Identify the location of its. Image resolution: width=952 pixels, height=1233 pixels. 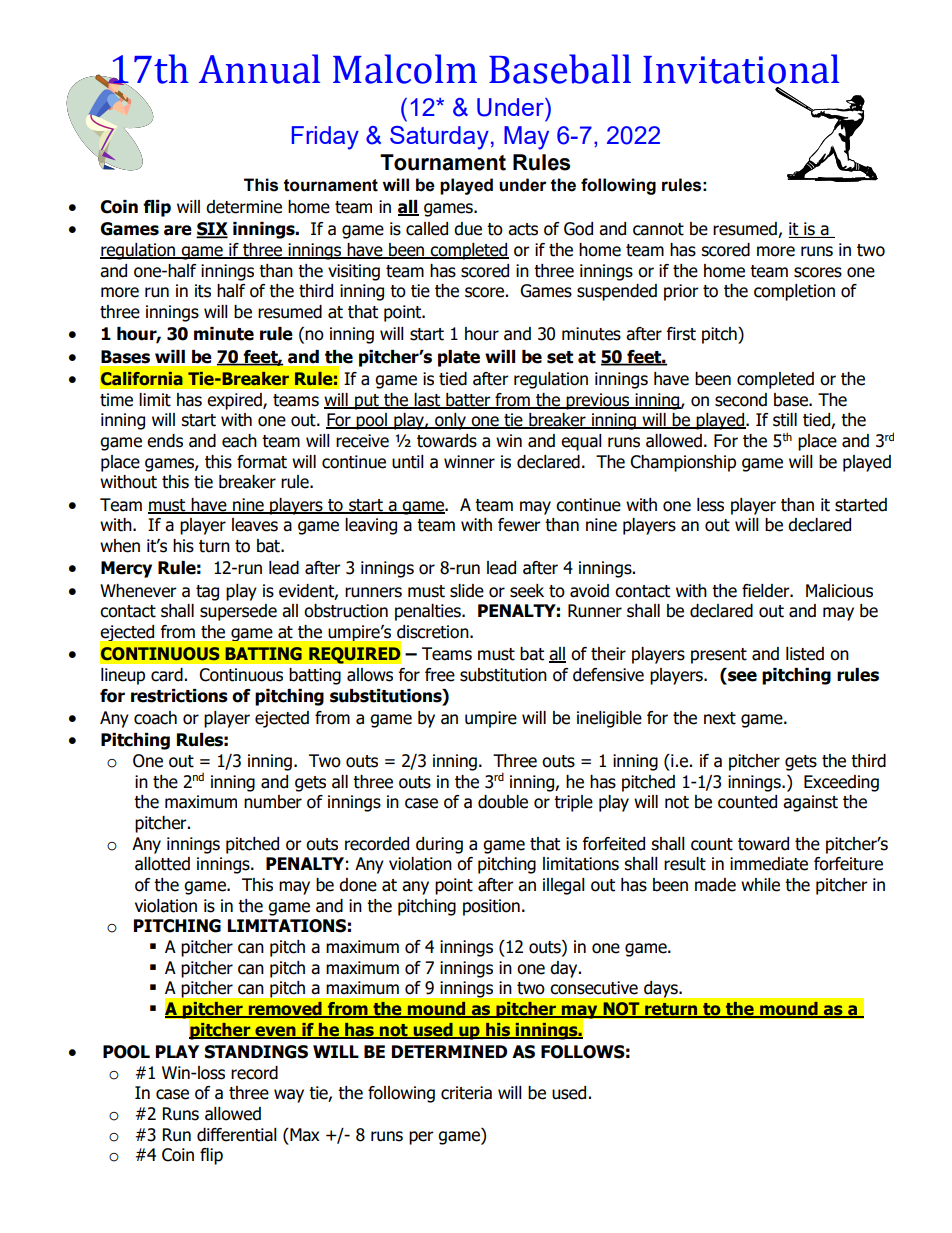
(203, 291).
